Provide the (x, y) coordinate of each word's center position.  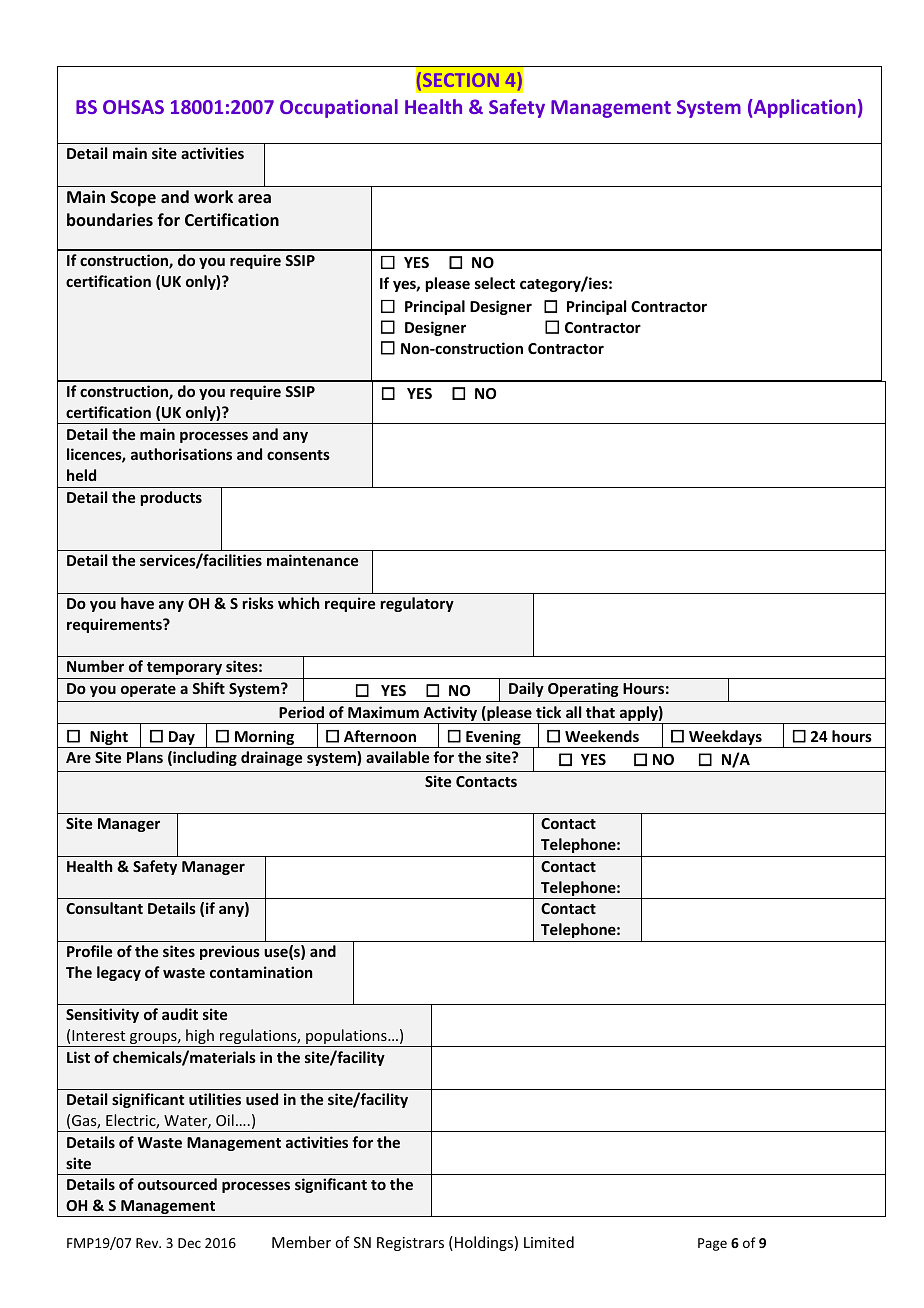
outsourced (177, 1184)
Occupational (339, 108)
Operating (583, 689)
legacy (119, 973)
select (495, 283)
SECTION (461, 80)
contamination (261, 972)
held (81, 475)
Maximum (383, 712)
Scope (133, 199)
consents (298, 455)
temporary (184, 668)
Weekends (602, 736)
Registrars (410, 1244)
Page (712, 1244)
